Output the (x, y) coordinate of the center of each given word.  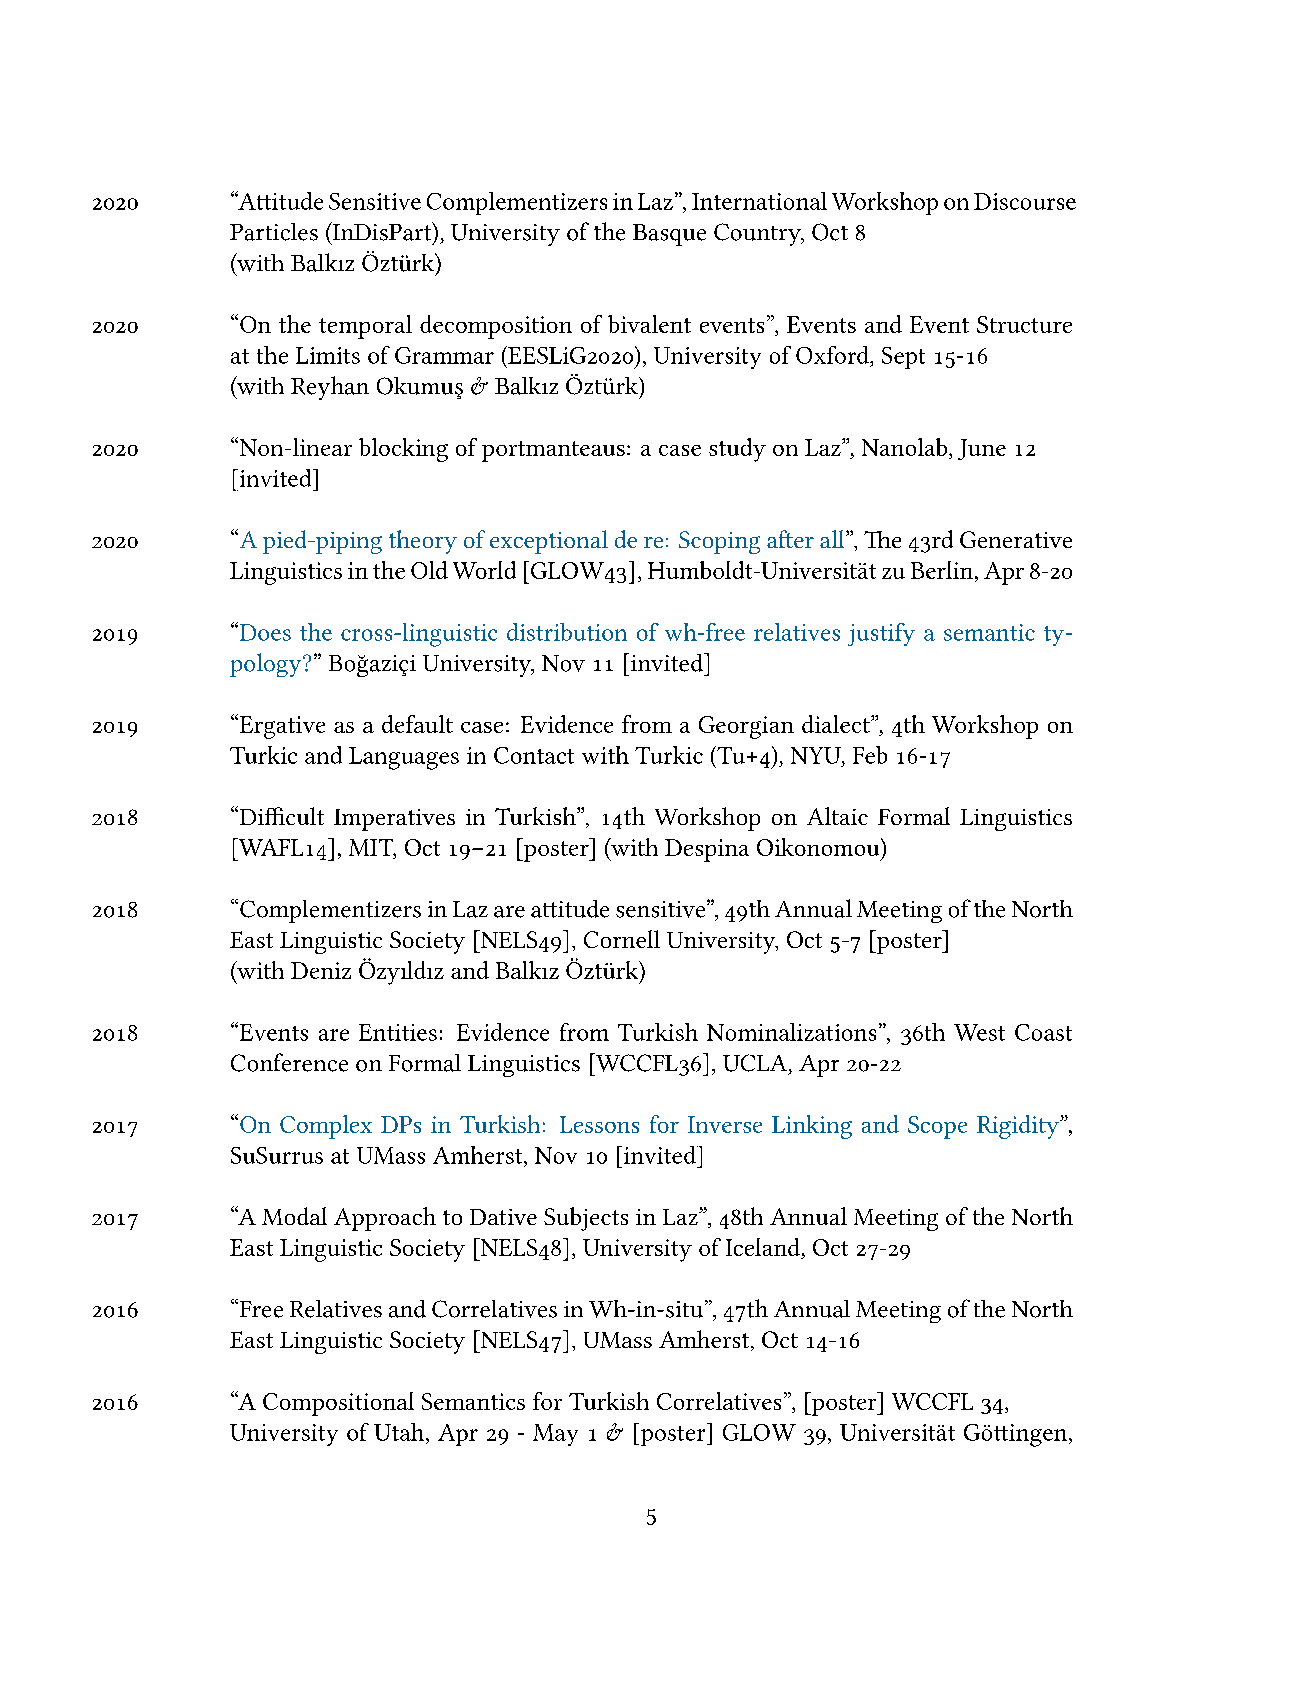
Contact (534, 755)
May (555, 1435)
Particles (274, 232)
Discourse (1025, 201)
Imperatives (394, 820)
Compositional (338, 1404)
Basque (669, 235)
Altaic (837, 816)
